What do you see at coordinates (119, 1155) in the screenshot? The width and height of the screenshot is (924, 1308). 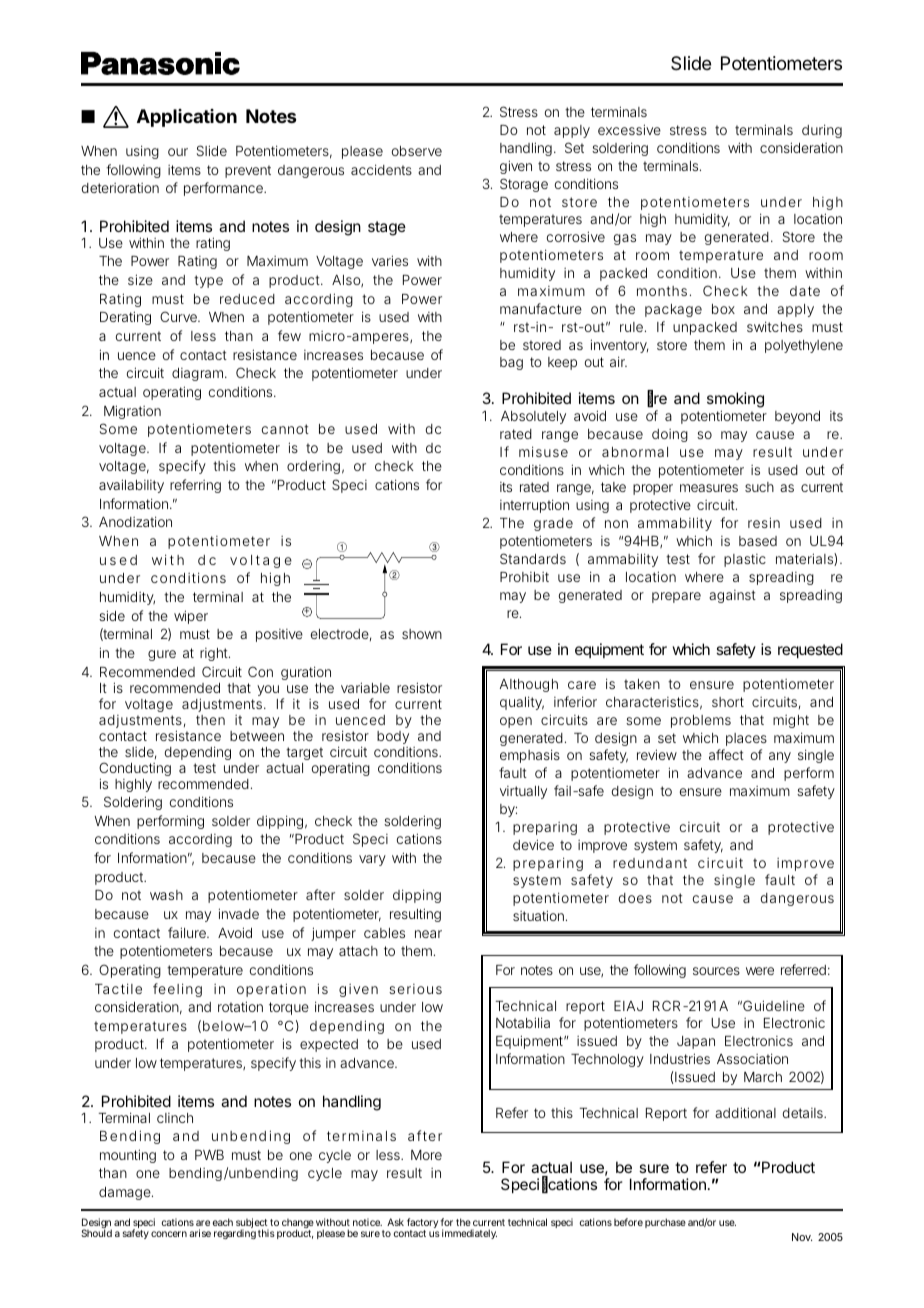 I see `mount` at bounding box center [119, 1155].
